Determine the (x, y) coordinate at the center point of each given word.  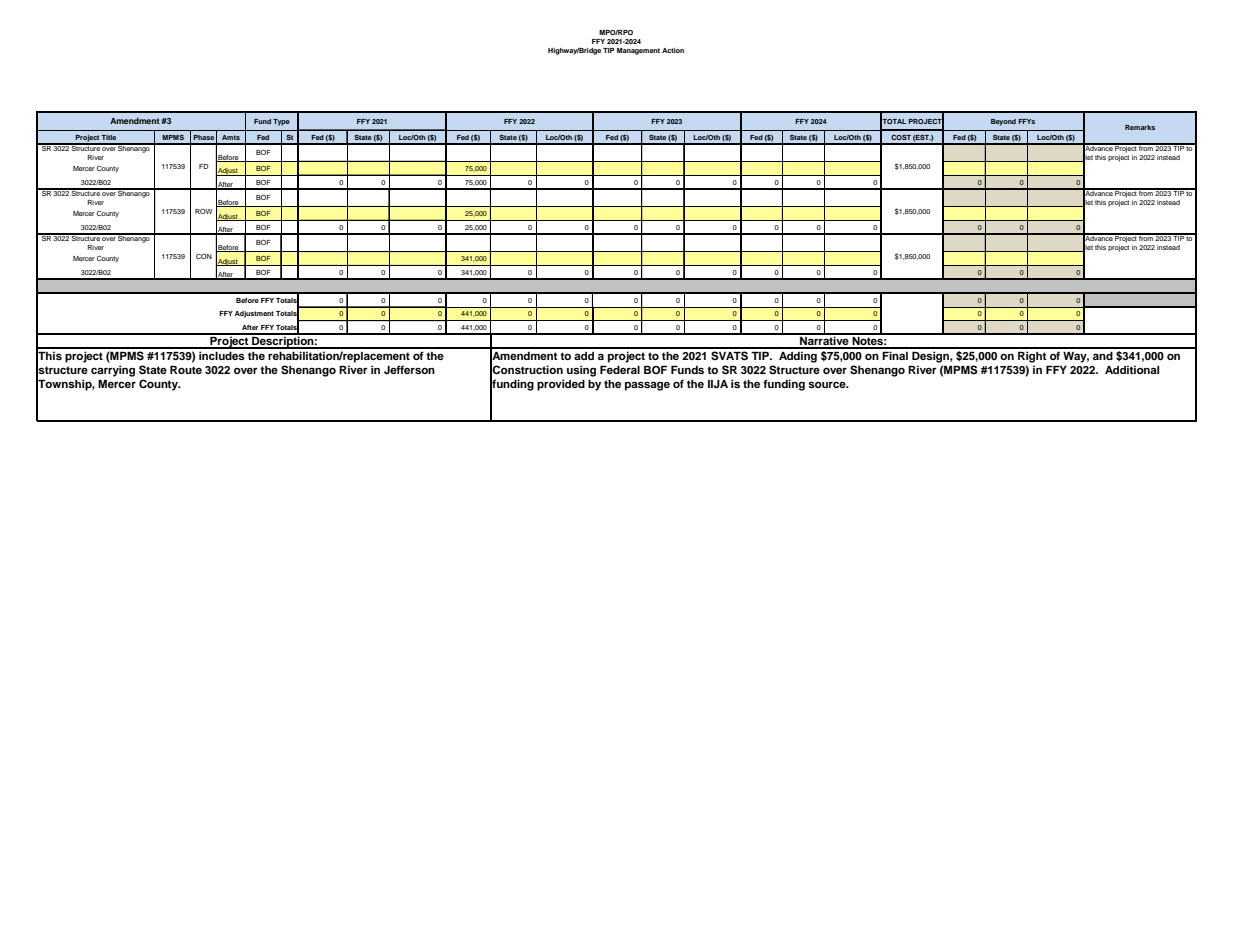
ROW (204, 211)
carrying (113, 371)
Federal (620, 369)
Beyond (1003, 122)
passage (647, 386)
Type (281, 122)
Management (638, 51)
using (581, 371)
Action (673, 50)
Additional (1132, 369)
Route (186, 369)
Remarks (1140, 127)
